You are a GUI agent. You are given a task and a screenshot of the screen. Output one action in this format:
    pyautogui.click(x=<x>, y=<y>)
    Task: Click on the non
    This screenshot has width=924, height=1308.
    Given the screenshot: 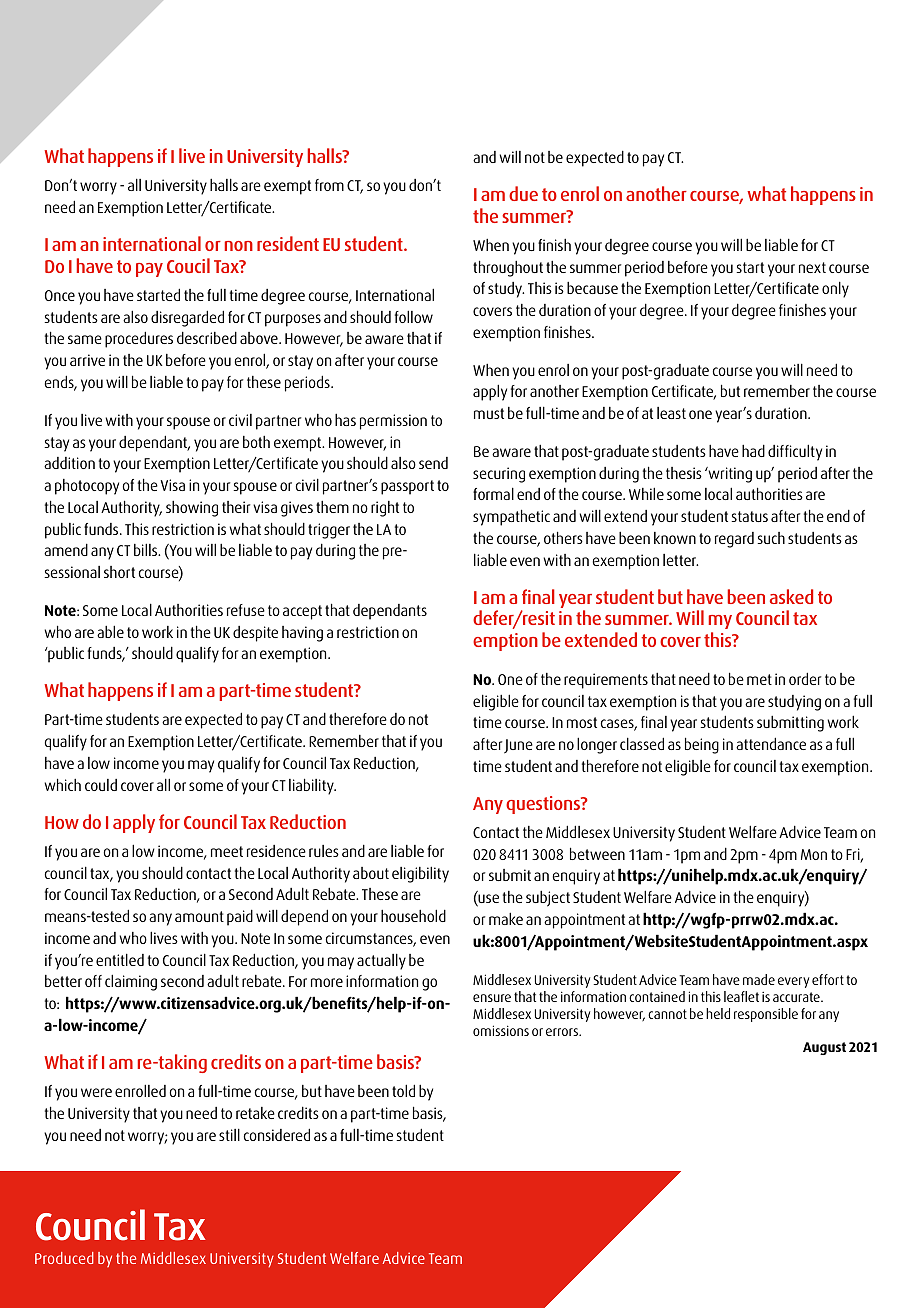 What is the action you would take?
    pyautogui.click(x=239, y=246)
